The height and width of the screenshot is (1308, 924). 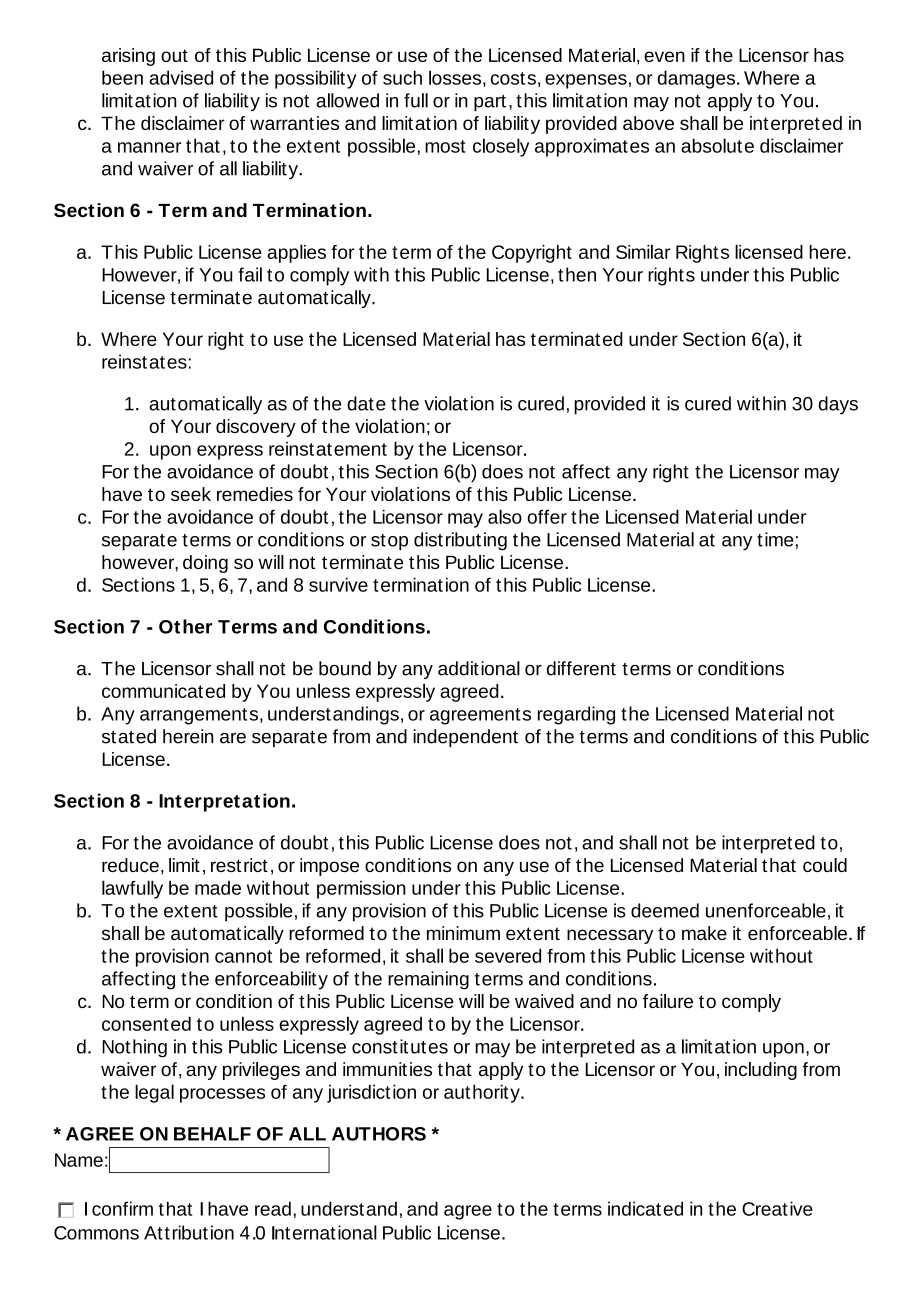 I want to click on Attribution, so click(x=189, y=1232).
